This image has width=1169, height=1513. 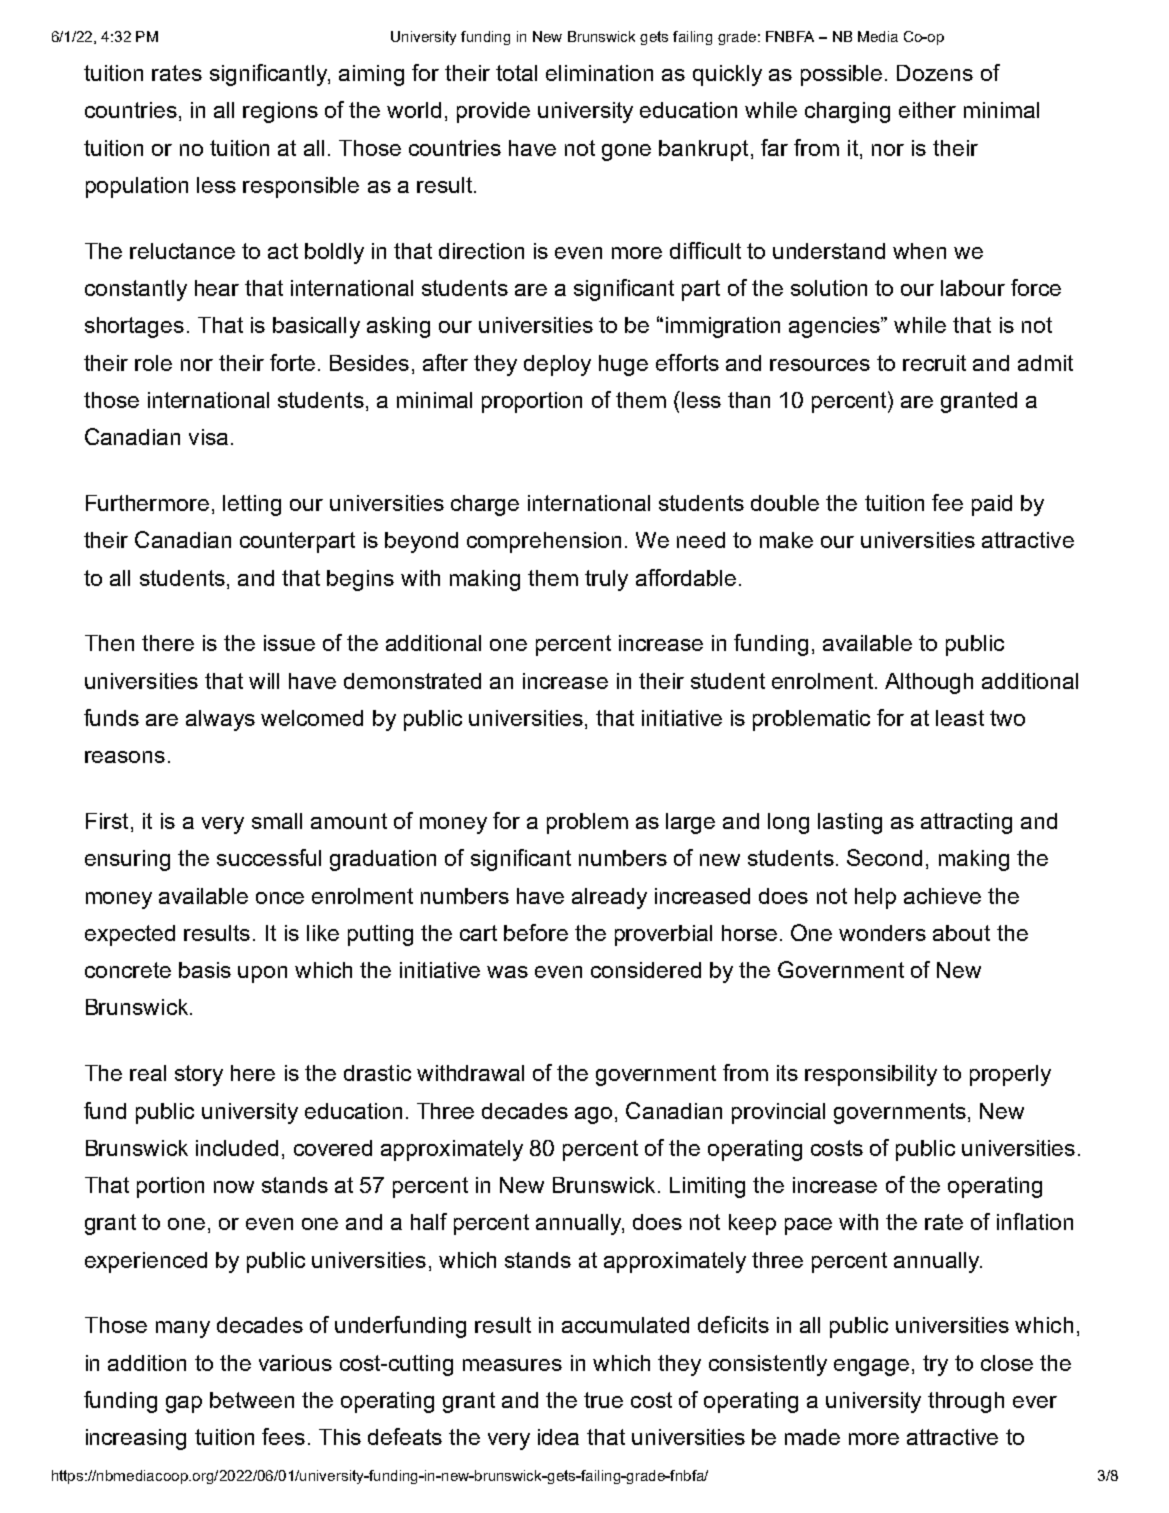 What do you see at coordinates (280, 112) in the image?
I see `regions` at bounding box center [280, 112].
